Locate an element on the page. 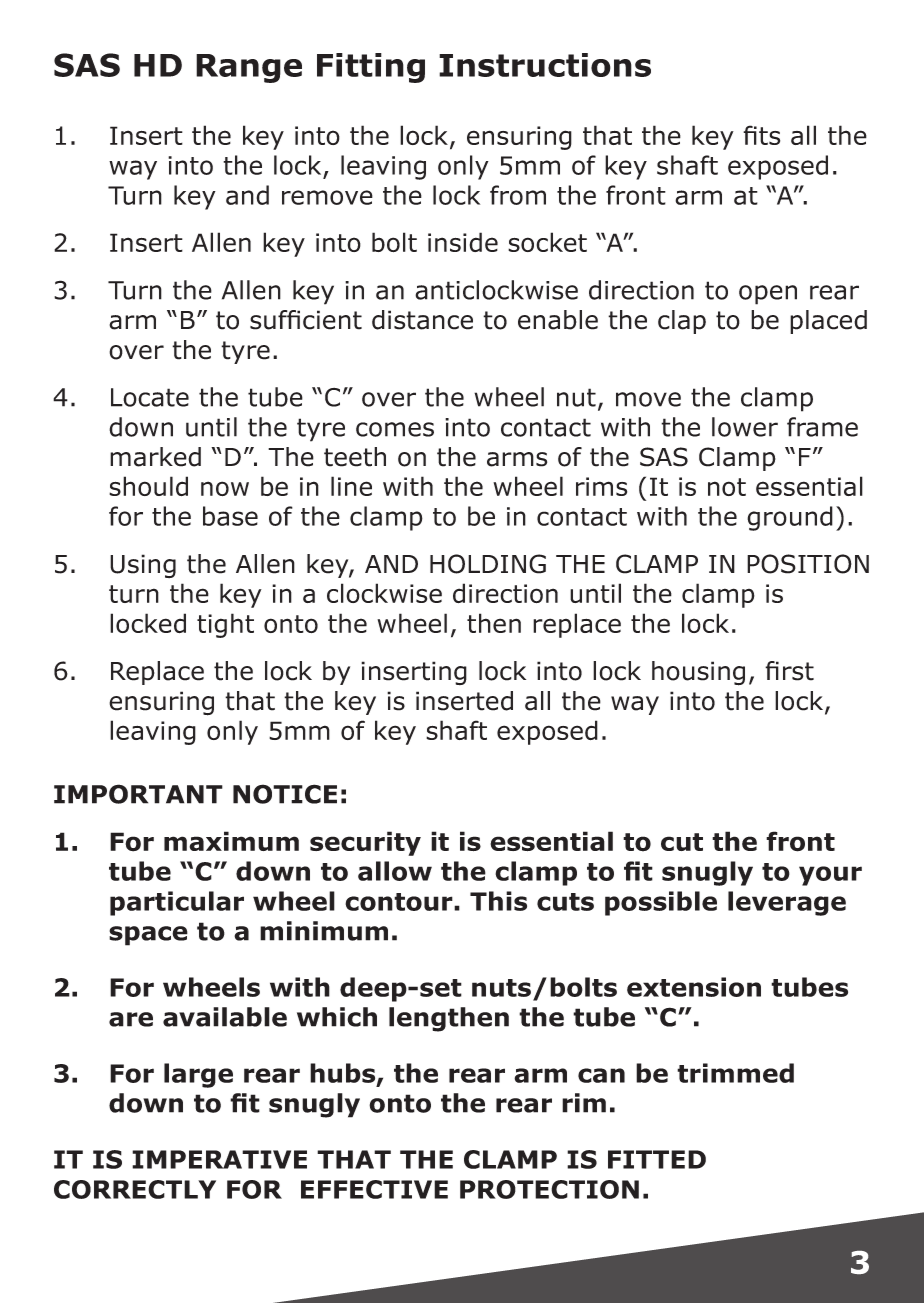  Range is located at coordinates (249, 68).
